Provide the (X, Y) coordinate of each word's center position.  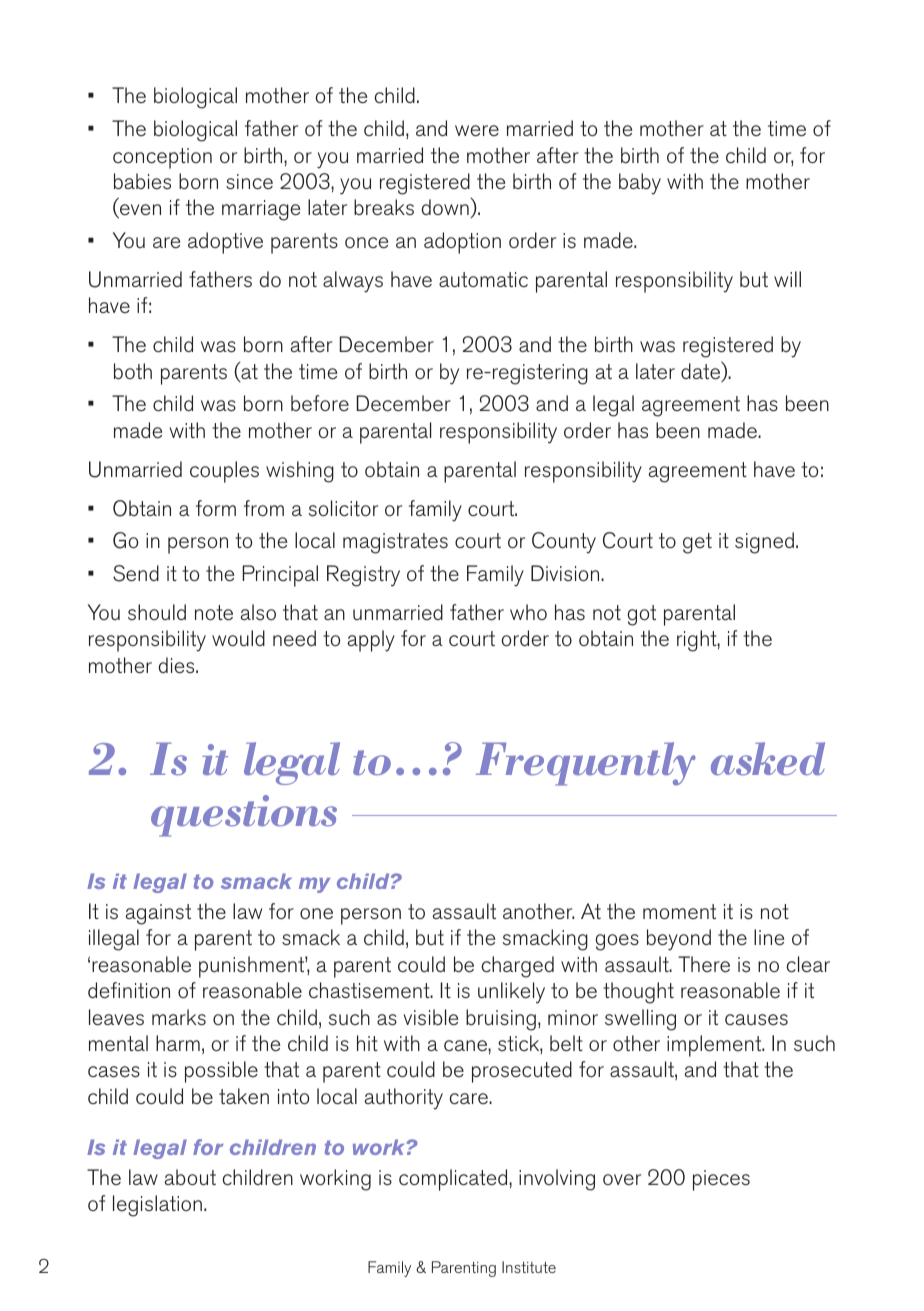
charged (517, 967)
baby (640, 184)
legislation (157, 1206)
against (158, 914)
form (216, 508)
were (477, 131)
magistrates (395, 543)
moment (679, 911)
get (697, 543)
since (249, 182)
